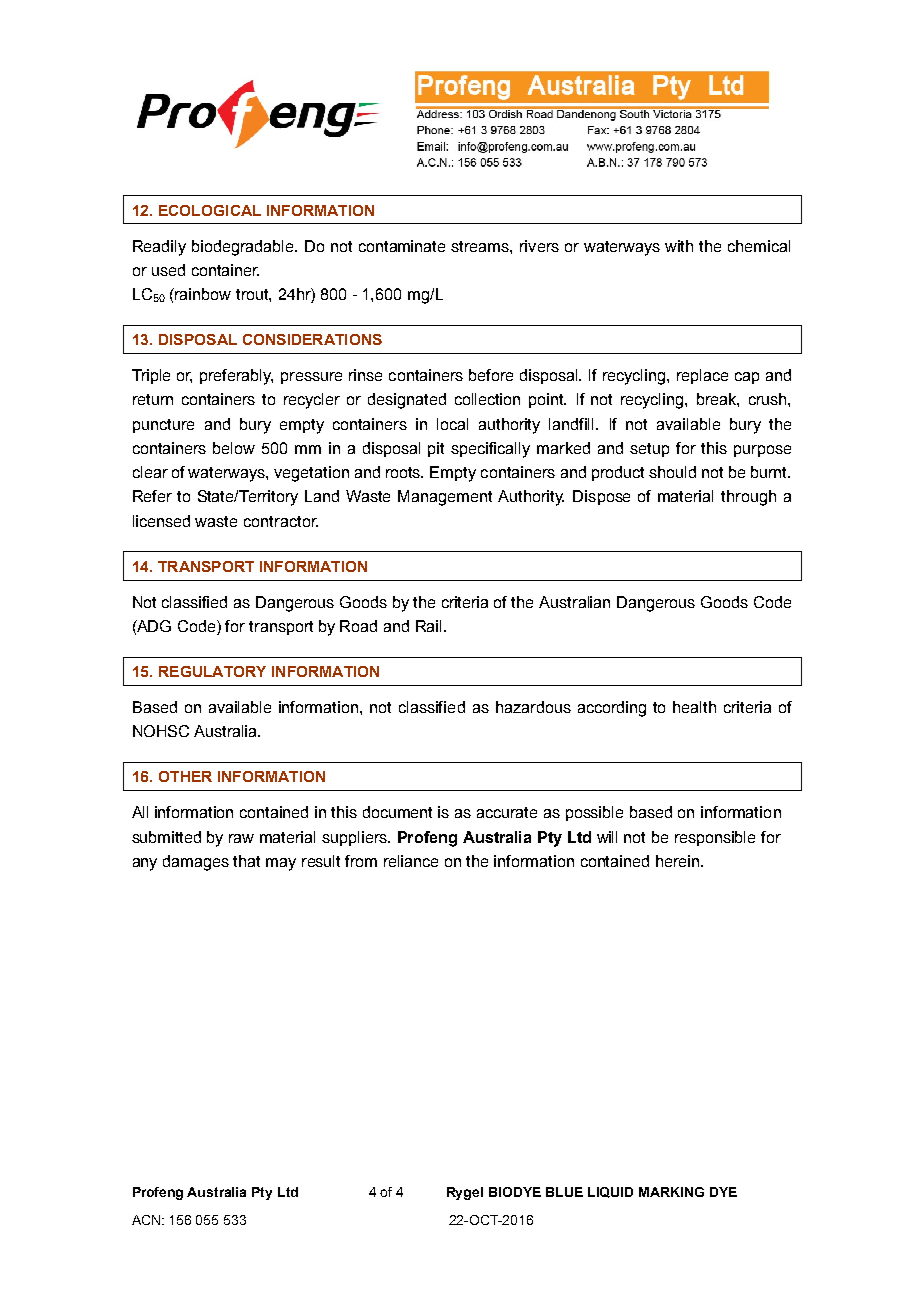 Image resolution: width=924 pixels, height=1308 pixels. Describe the element at coordinates (244, 248) in the image. I see `biodegradable` at that location.
